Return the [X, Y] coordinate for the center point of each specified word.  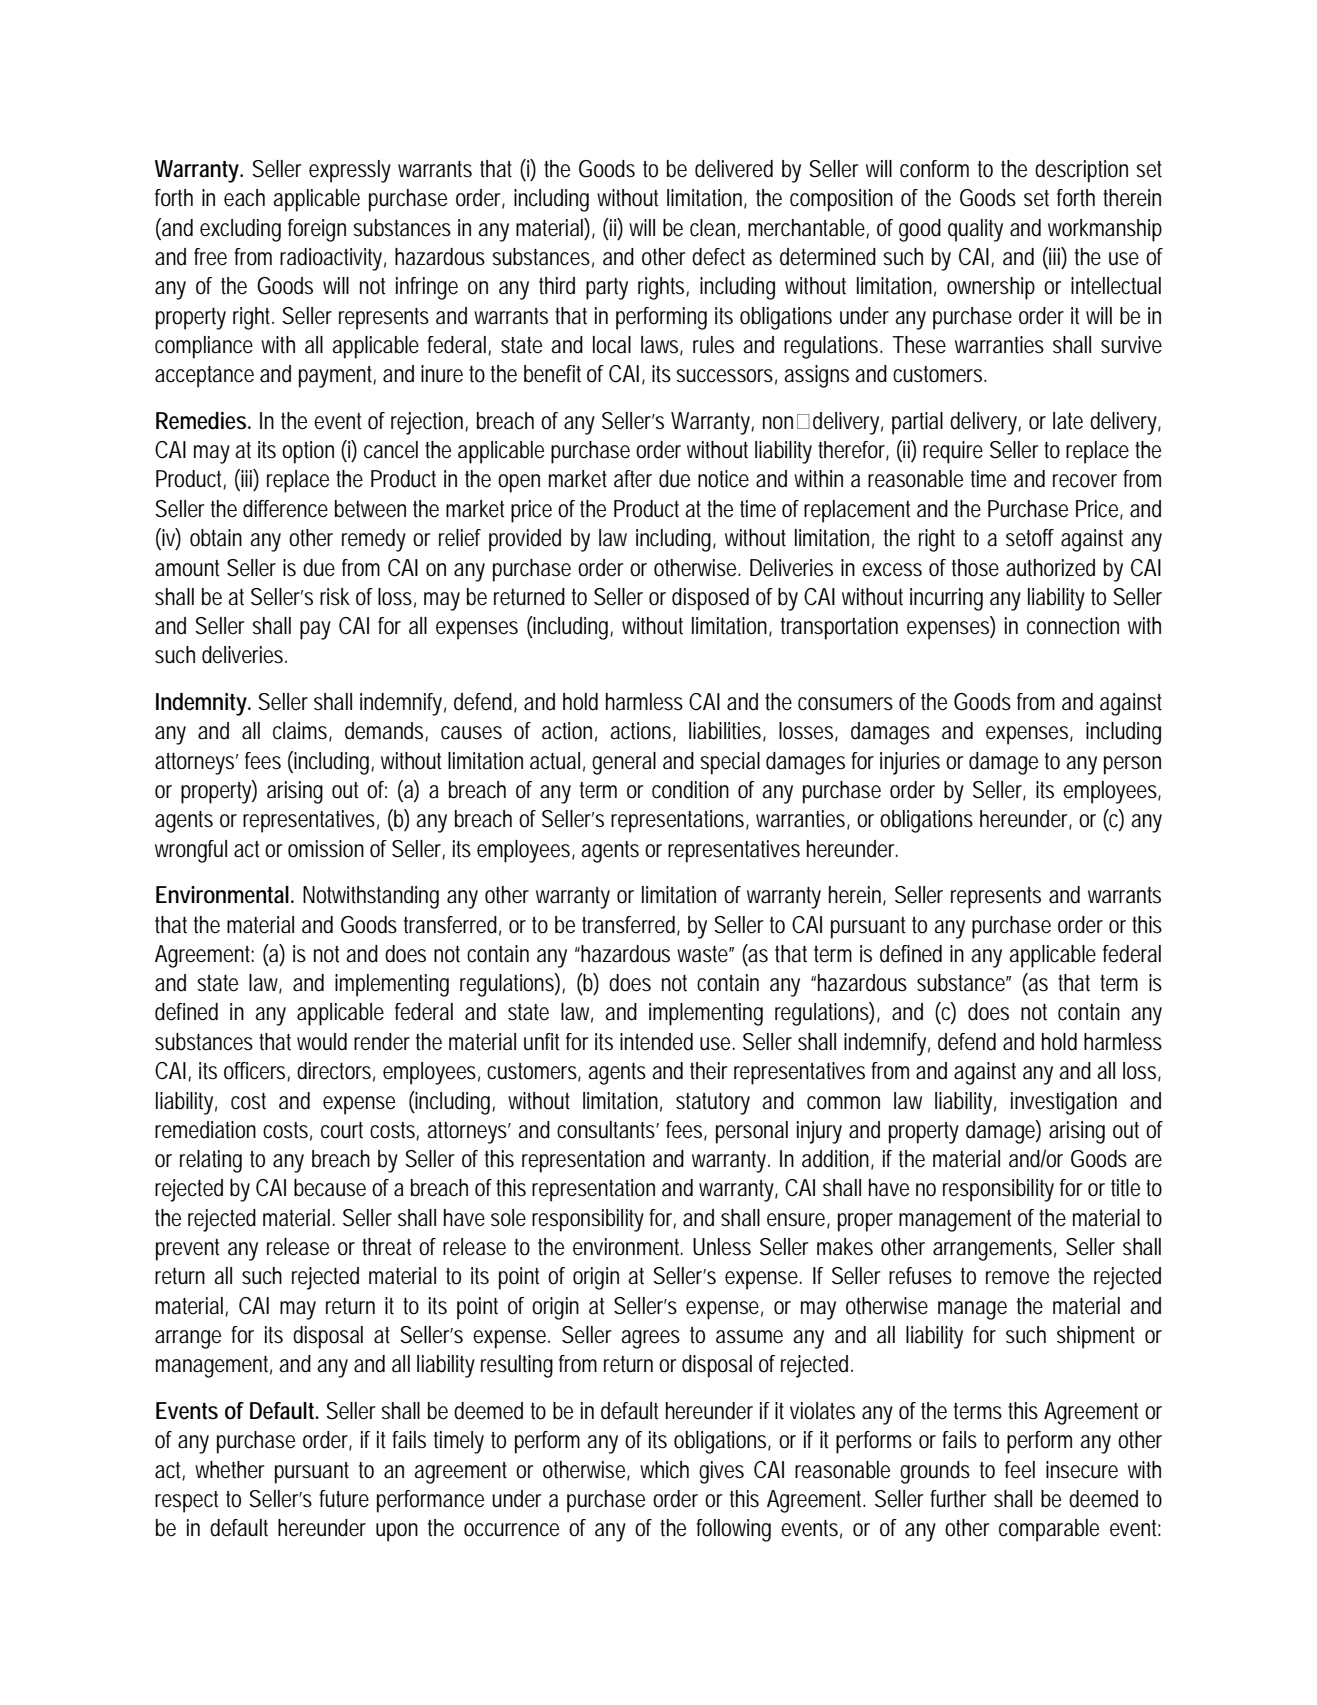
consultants [608, 1130]
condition [690, 790]
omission [326, 849]
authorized [1050, 568]
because [330, 1188]
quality [975, 230]
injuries [910, 763]
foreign [317, 230]
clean [715, 228]
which [664, 1470]
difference [285, 509]
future [344, 1499]
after [633, 479]
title [1125, 1188]
